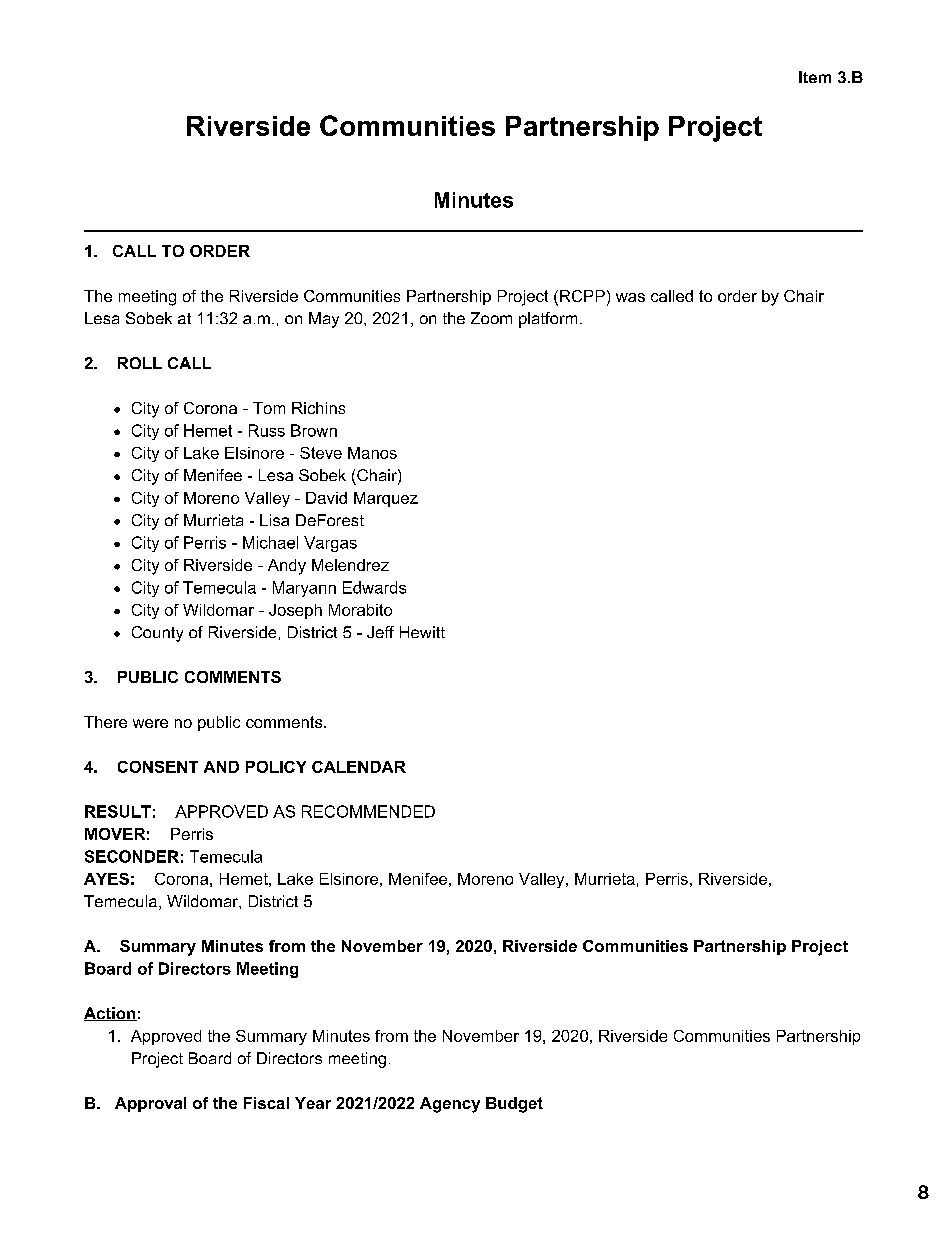 Image resolution: width=952 pixels, height=1233 pixels. What do you see at coordinates (150, 1104) in the document?
I see `Approval` at bounding box center [150, 1104].
